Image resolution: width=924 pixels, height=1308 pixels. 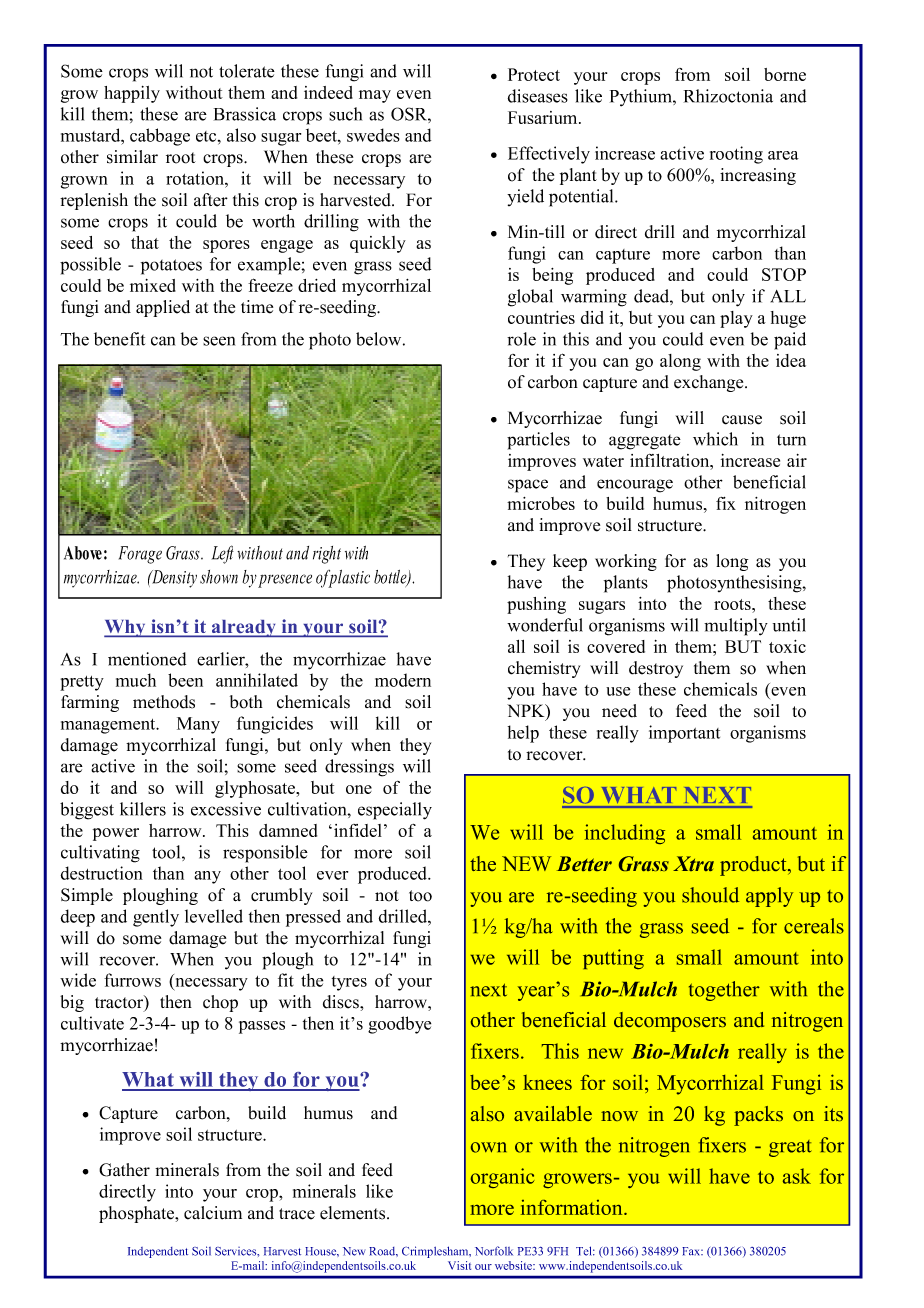 What do you see at coordinates (521, 339) in the screenshot?
I see `role` at bounding box center [521, 339].
